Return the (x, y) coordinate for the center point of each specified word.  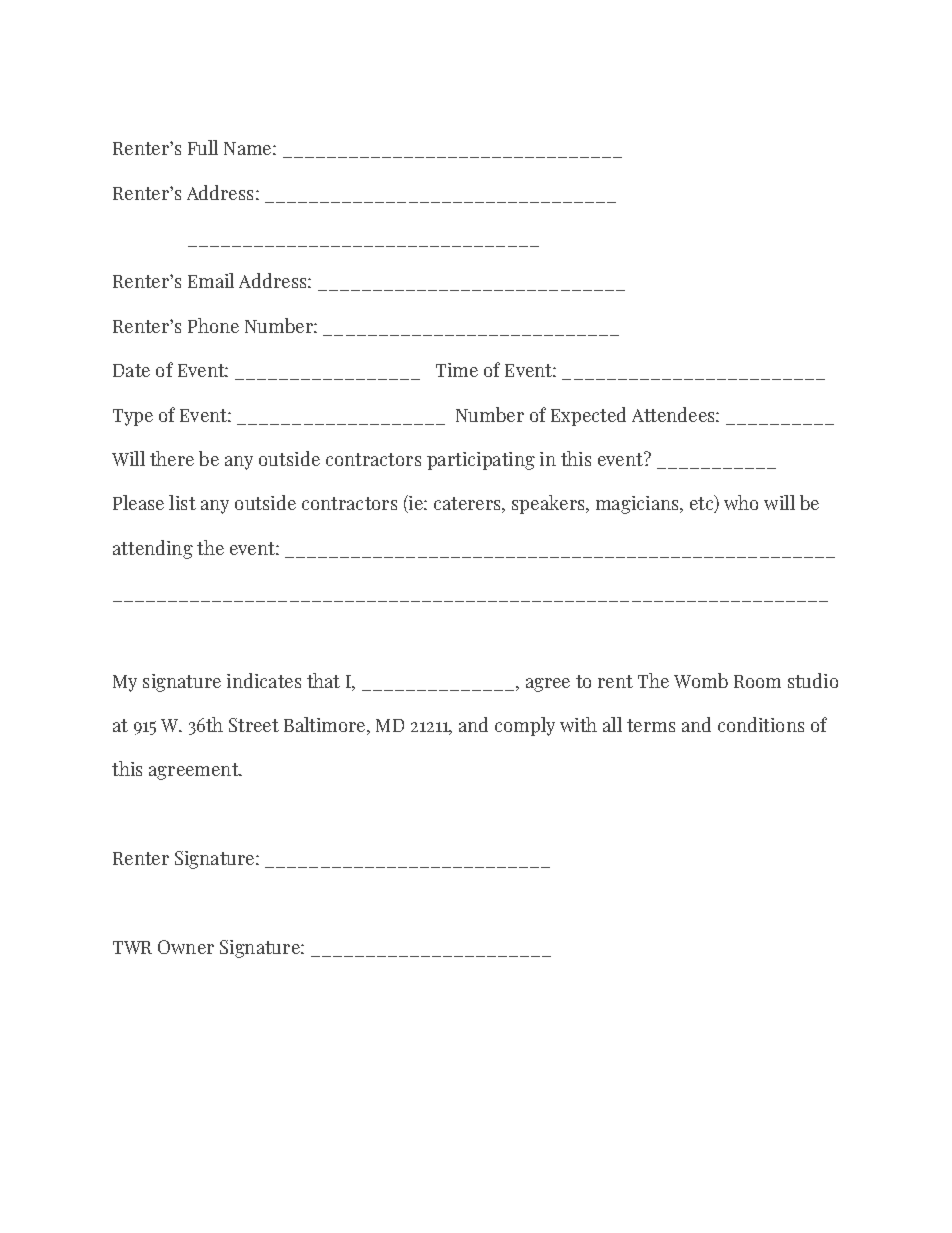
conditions (761, 724)
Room (757, 681)
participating (481, 461)
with (578, 724)
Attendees (674, 414)
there (172, 458)
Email (211, 280)
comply (525, 726)
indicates (264, 680)
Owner (186, 947)
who (741, 502)
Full (203, 147)
